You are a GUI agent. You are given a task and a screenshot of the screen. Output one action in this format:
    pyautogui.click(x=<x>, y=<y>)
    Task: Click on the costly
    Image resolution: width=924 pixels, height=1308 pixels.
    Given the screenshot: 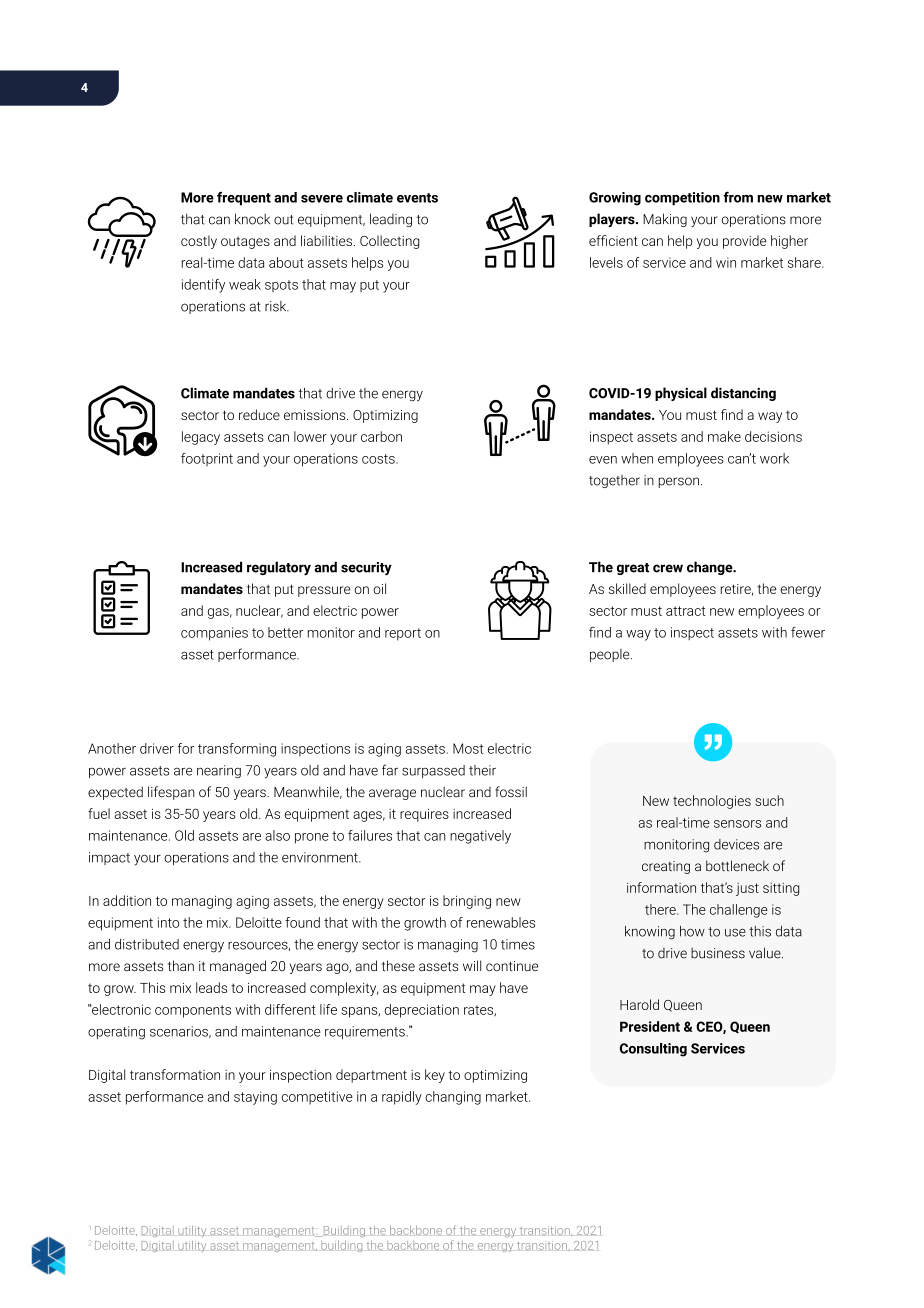 What is the action you would take?
    pyautogui.click(x=199, y=242)
